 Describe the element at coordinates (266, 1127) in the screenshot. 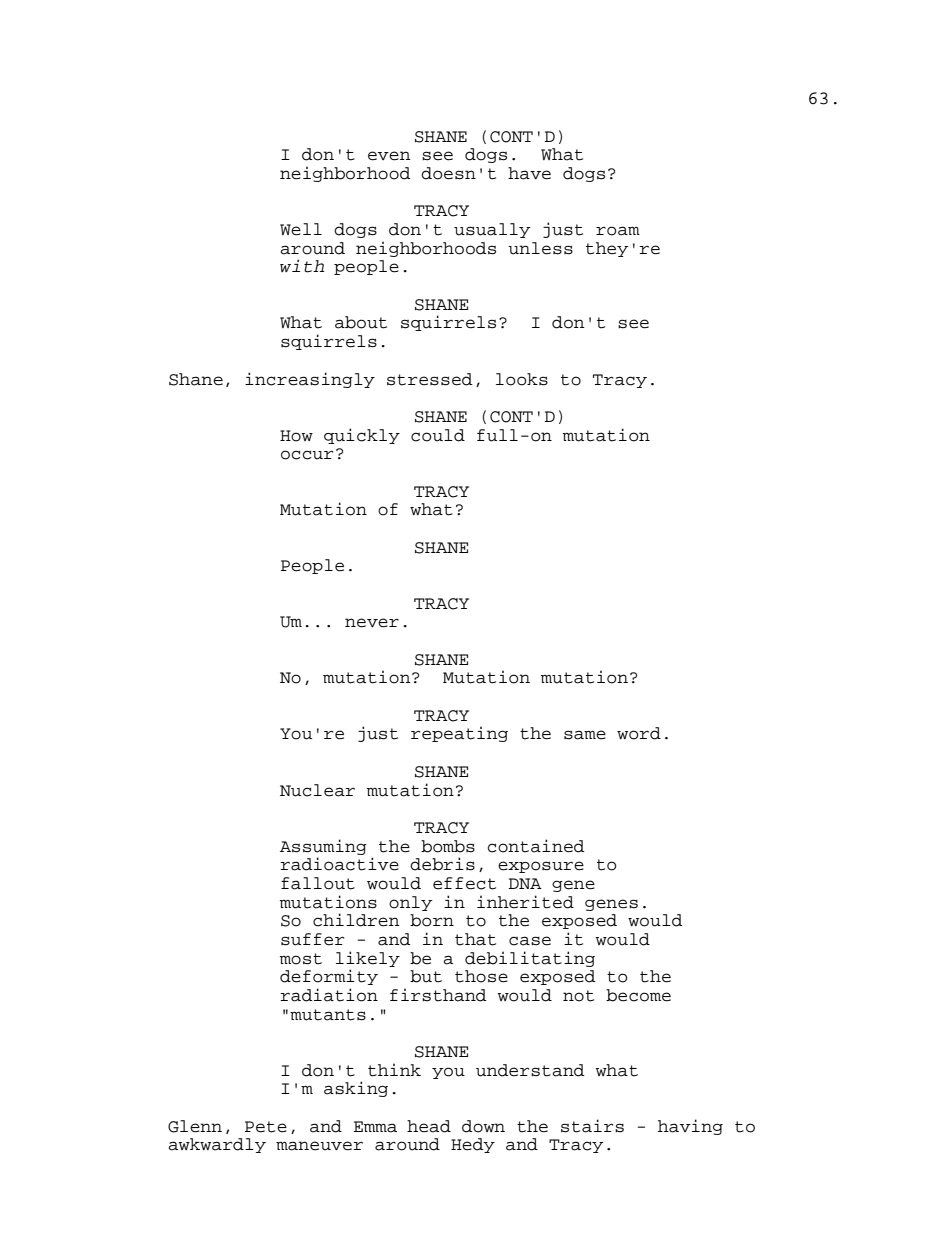

I see `Pete` at that location.
